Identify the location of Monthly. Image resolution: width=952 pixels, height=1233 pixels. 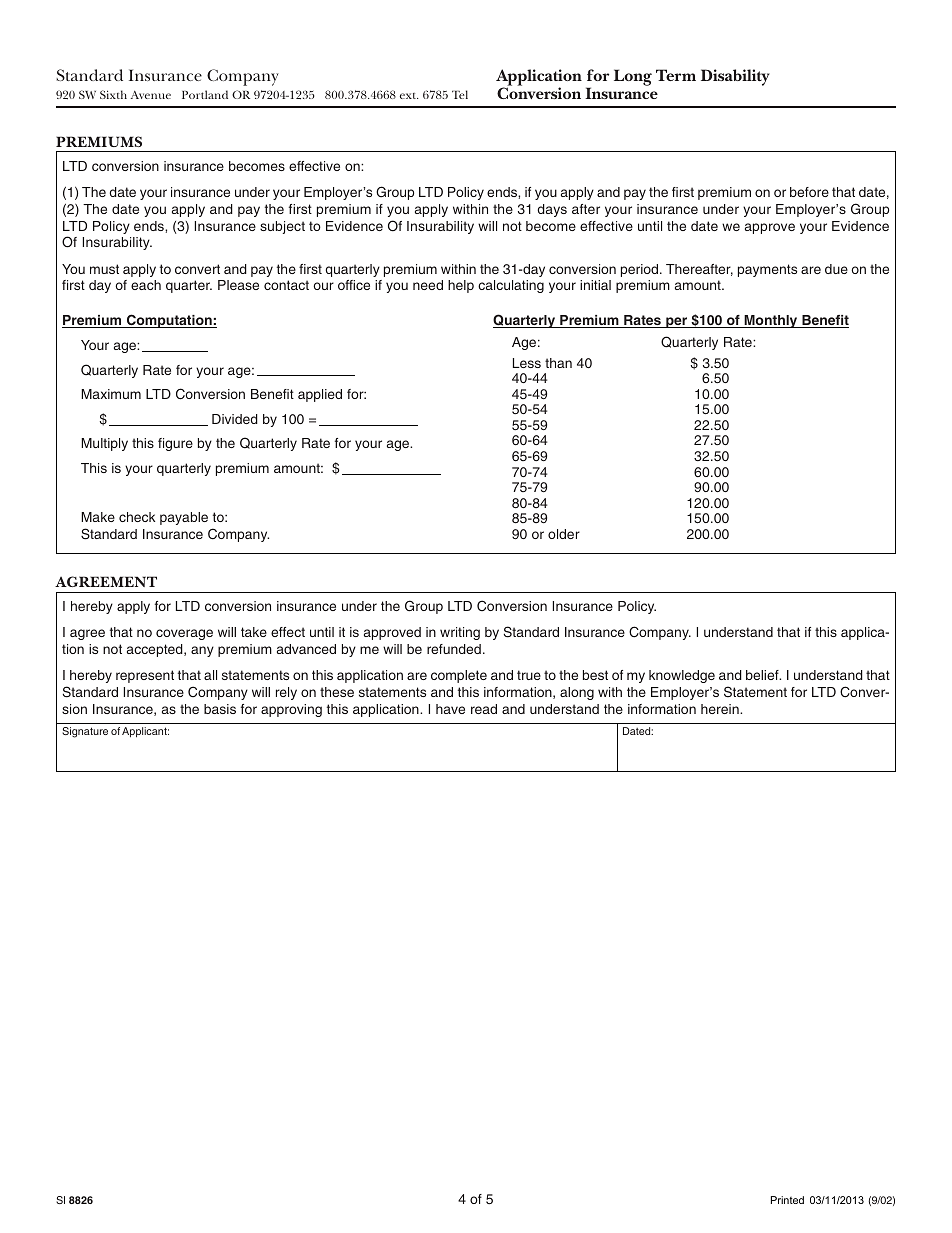
(771, 321).
